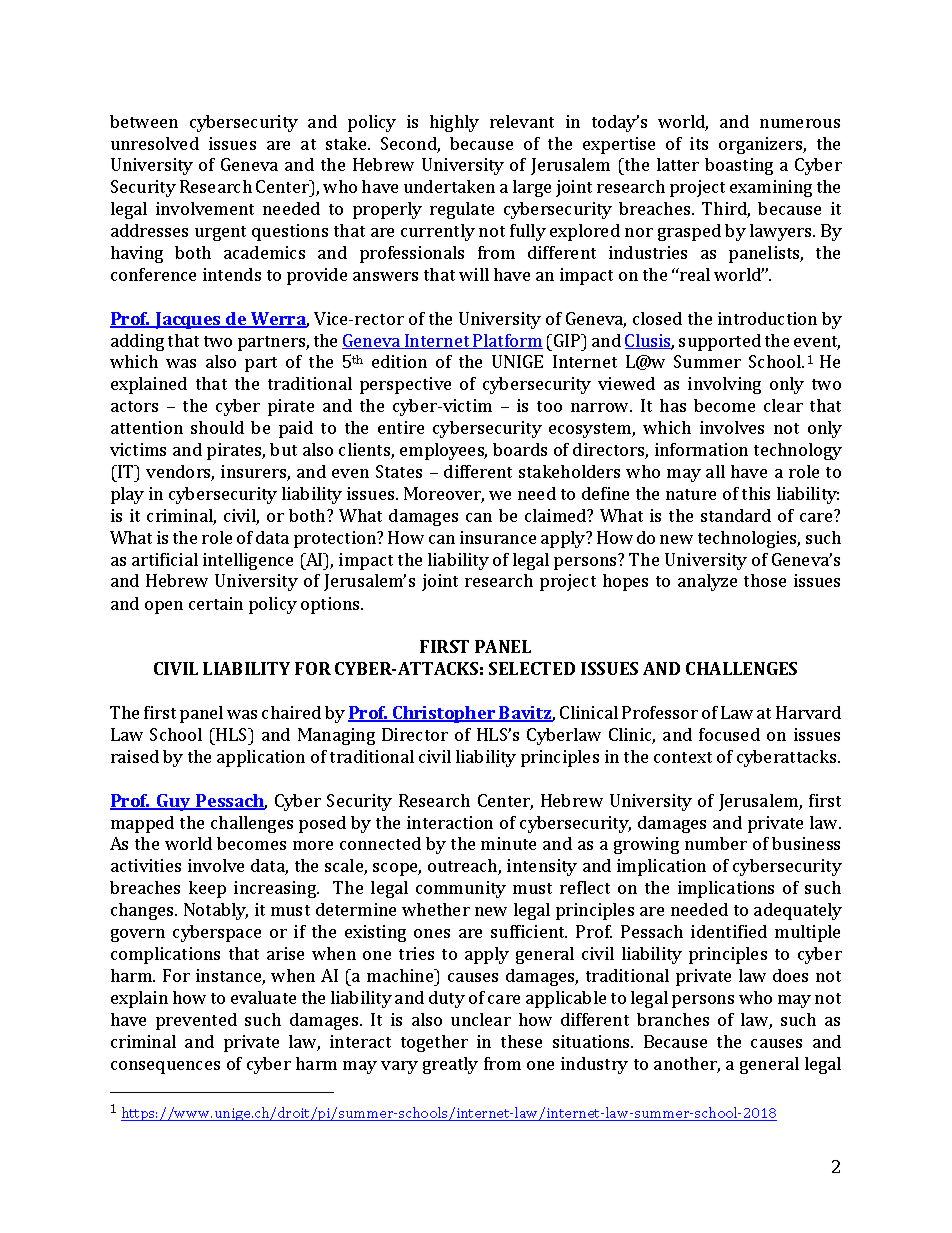 This screenshot has height=1233, width=952. I want to click on certain, so click(216, 603).
